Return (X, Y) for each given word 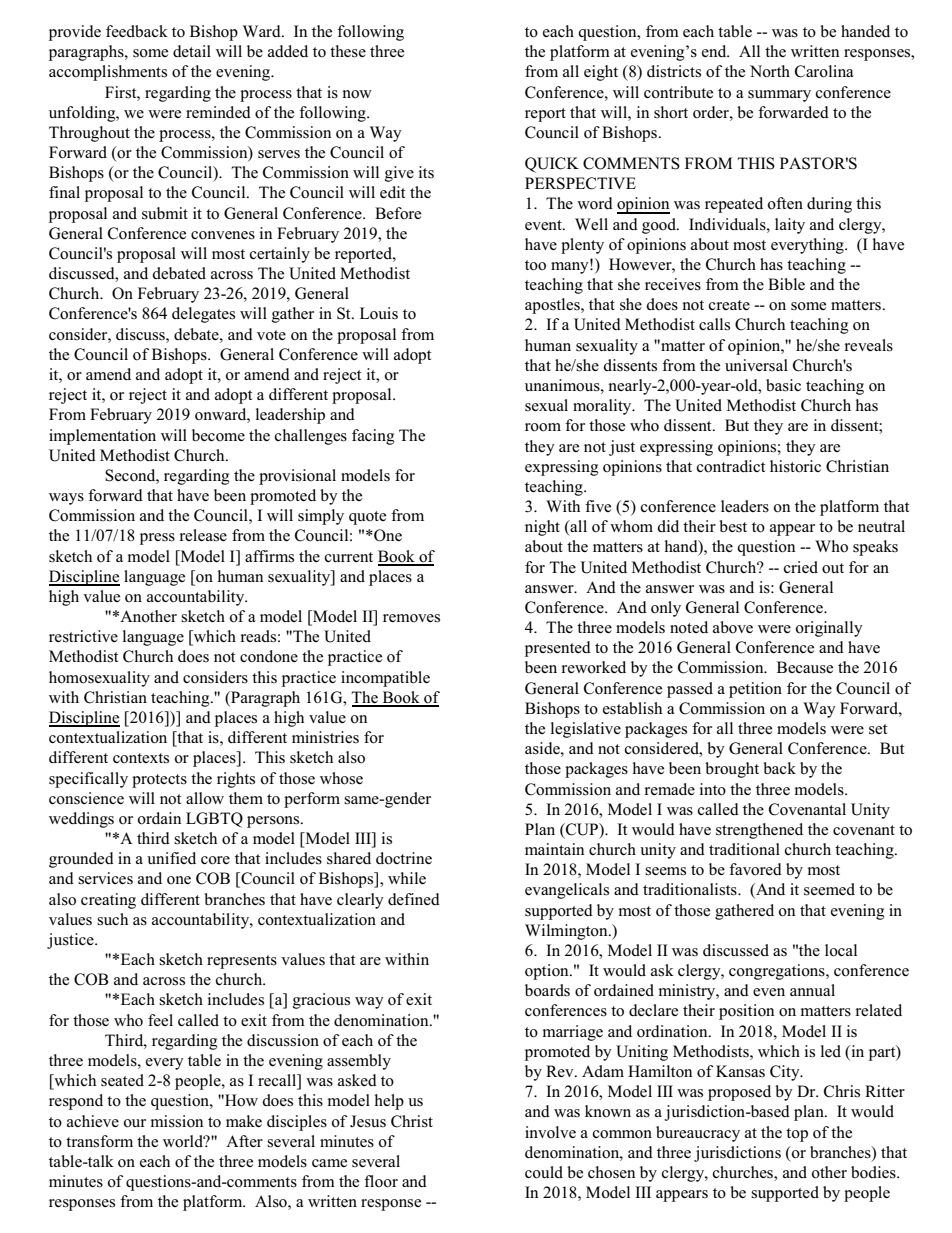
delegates (203, 315)
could (544, 1172)
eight (601, 73)
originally (829, 629)
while (407, 878)
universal (756, 365)
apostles (553, 306)
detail (192, 51)
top (797, 1135)
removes (411, 618)
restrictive (83, 636)
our (135, 1123)
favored (755, 869)
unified (171, 858)
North (770, 71)
